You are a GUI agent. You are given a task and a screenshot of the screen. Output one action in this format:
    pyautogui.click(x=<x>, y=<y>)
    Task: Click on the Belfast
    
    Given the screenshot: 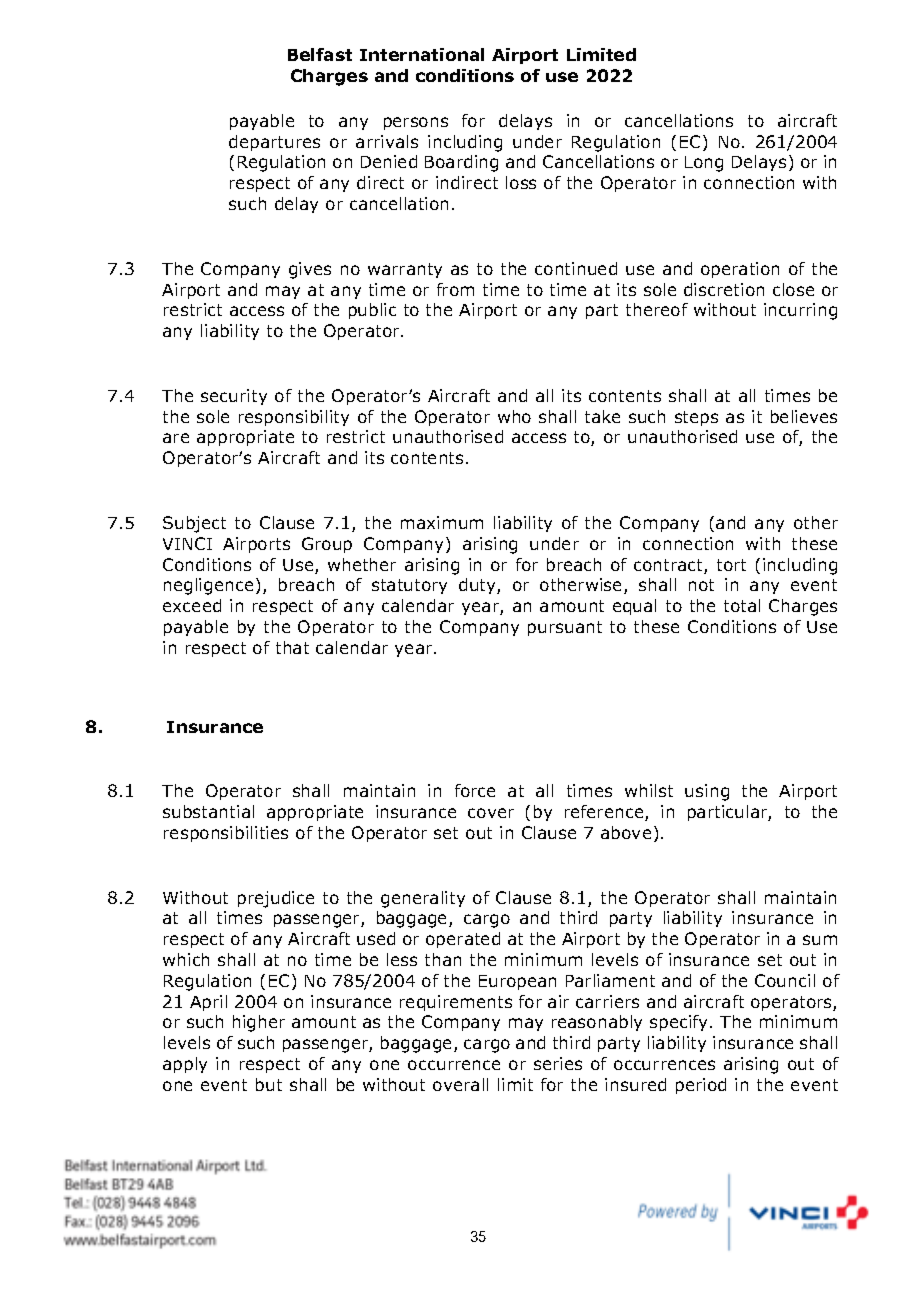 What is the action you would take?
    pyautogui.click(x=320, y=54)
